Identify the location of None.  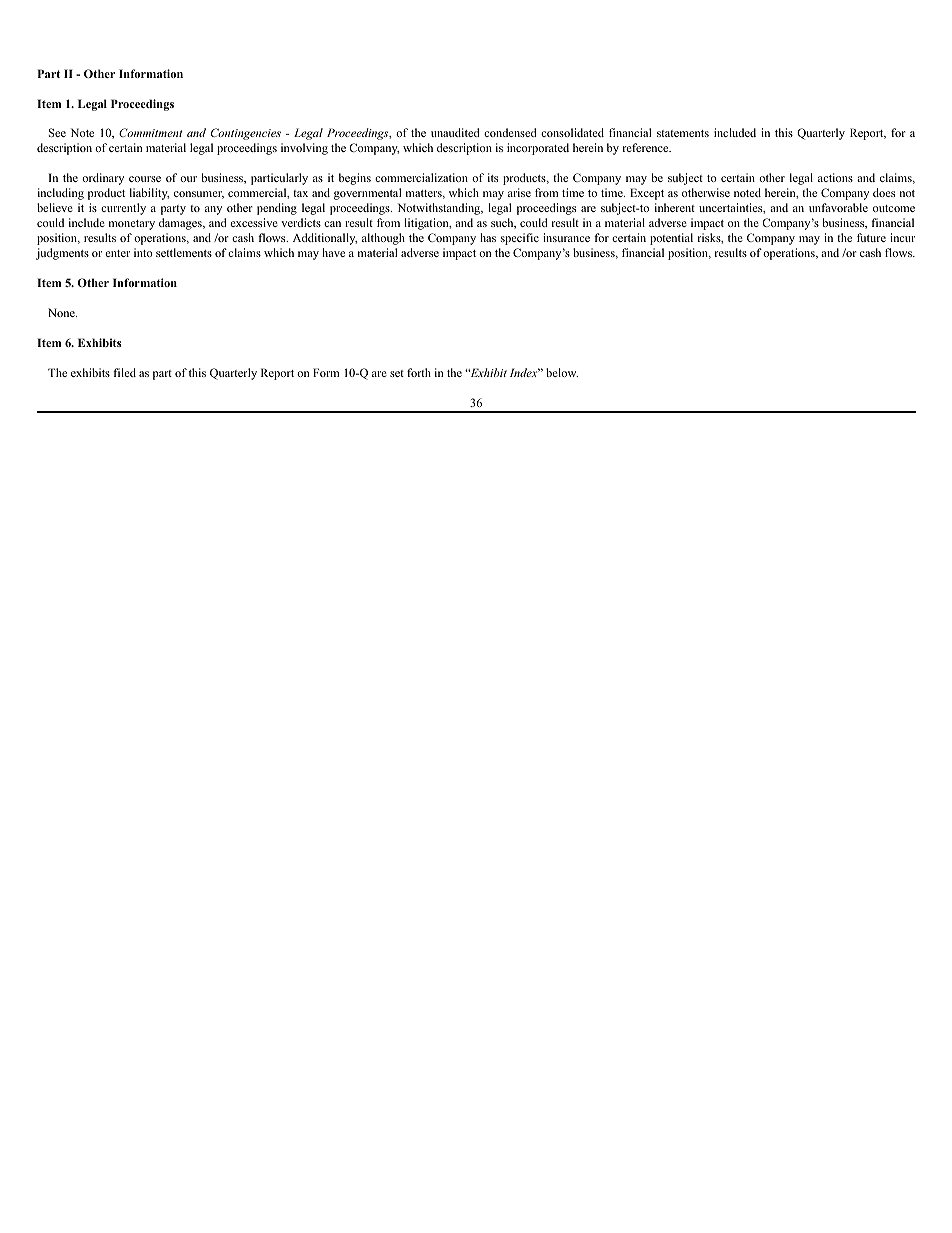
(62, 312).
